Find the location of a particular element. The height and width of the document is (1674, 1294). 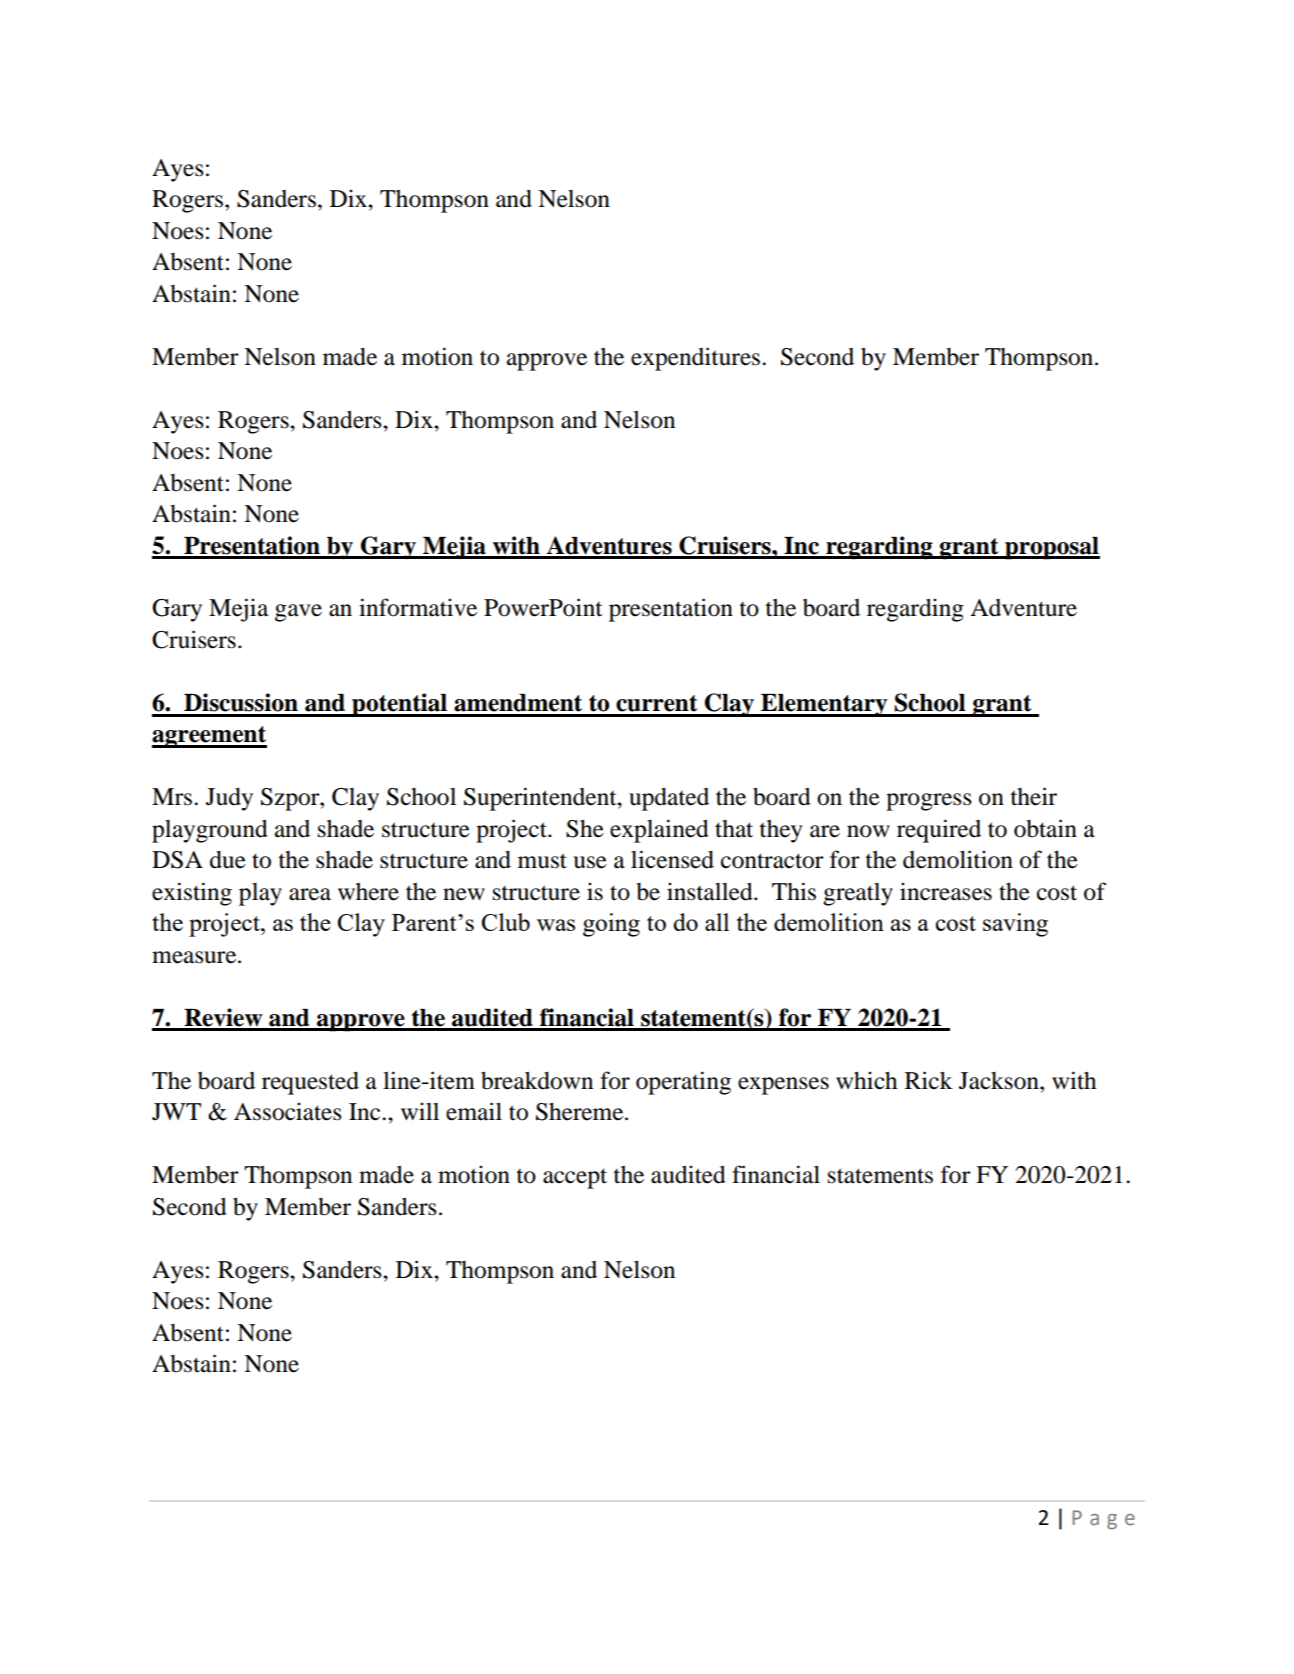

informative is located at coordinates (418, 607).
